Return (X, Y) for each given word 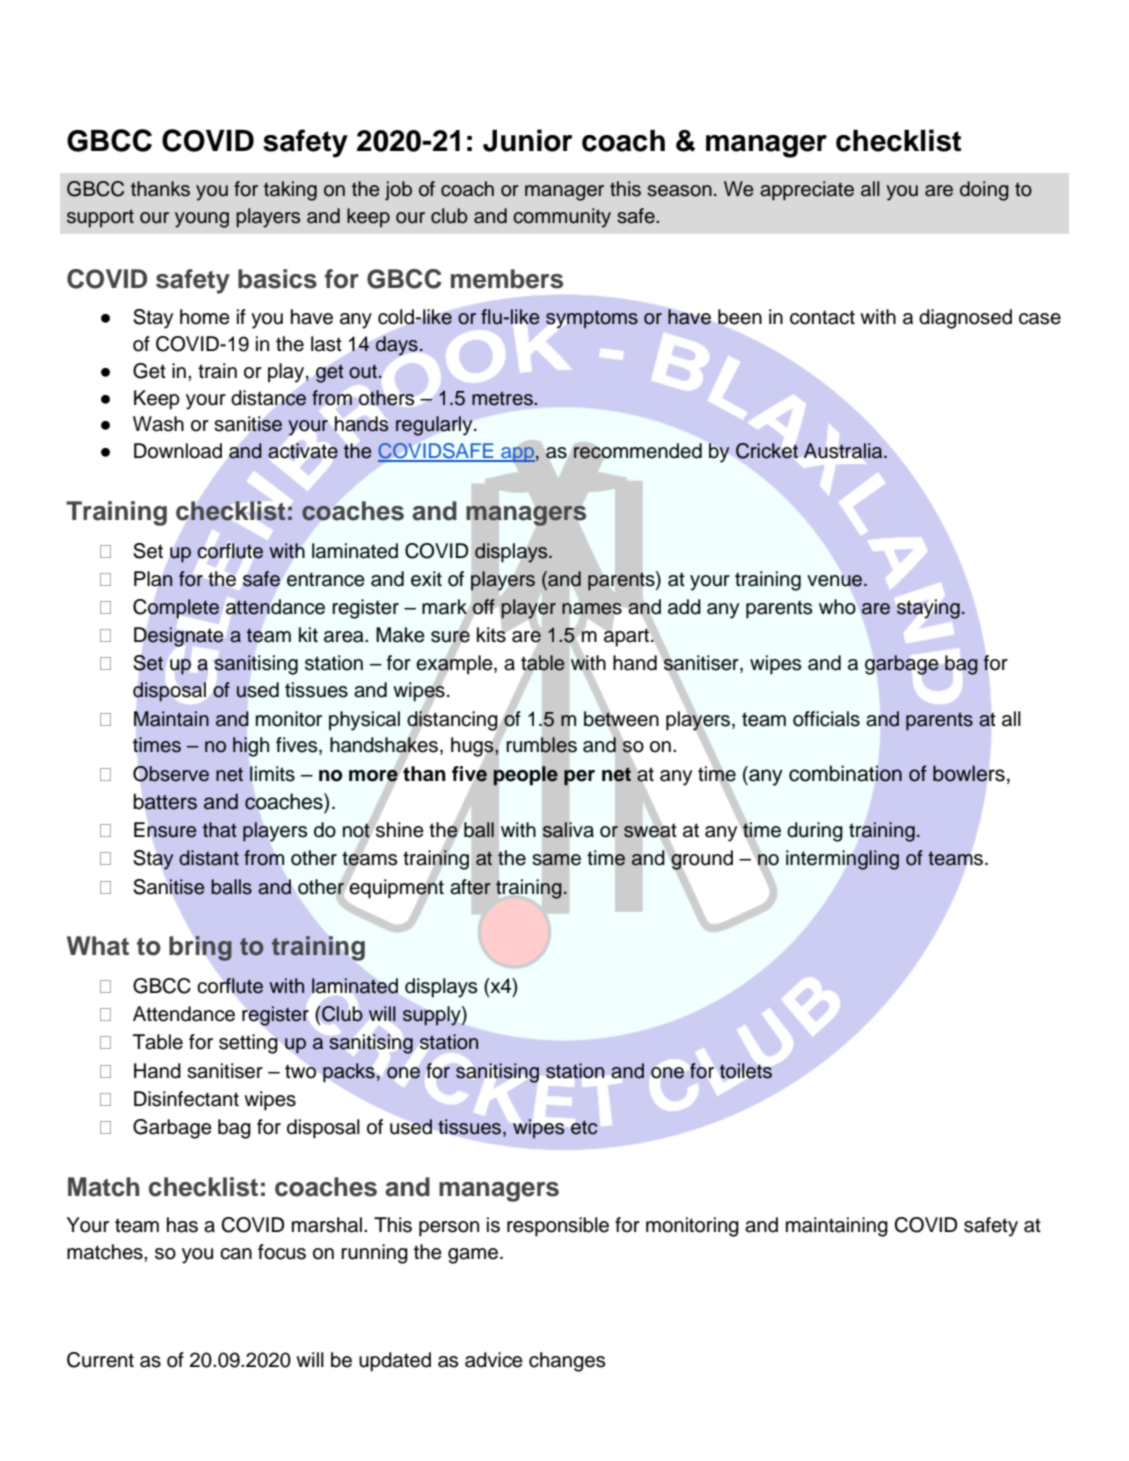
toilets (746, 1071)
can (236, 1254)
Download (178, 451)
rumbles (541, 745)
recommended (637, 451)
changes (567, 1362)
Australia (844, 451)
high (251, 747)
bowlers (969, 773)
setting (248, 1044)
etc (584, 1127)
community (562, 218)
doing (984, 191)
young (202, 220)
